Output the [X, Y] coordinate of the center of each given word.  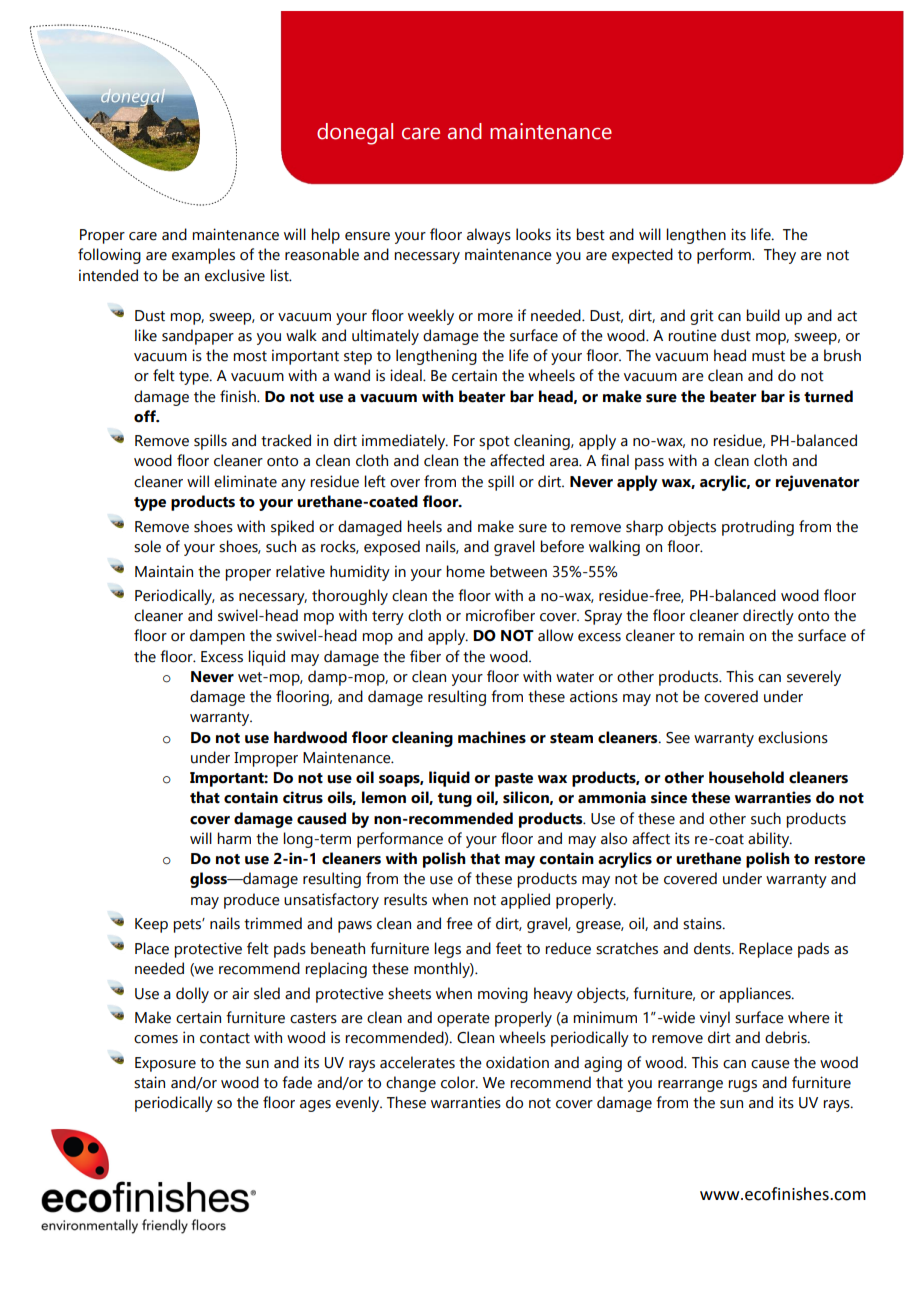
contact [225, 1038]
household [746, 777]
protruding [758, 528]
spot [494, 443]
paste [514, 780]
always [489, 236]
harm [234, 838]
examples [203, 256]
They [780, 256]
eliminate [245, 481]
